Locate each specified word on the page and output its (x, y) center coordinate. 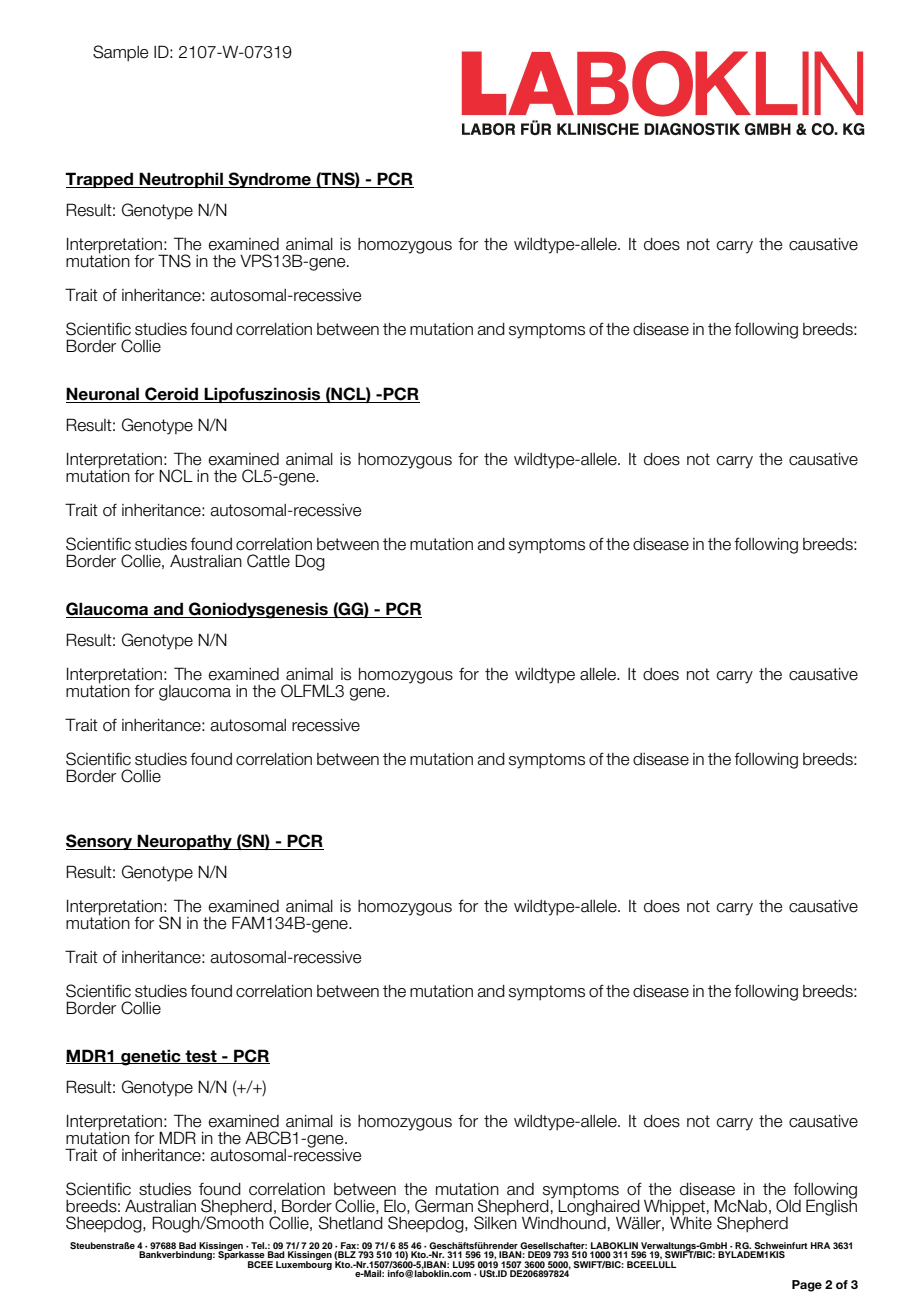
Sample (120, 53)
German (444, 1206)
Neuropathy (185, 842)
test (201, 1057)
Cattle (268, 561)
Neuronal (103, 395)
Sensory (100, 842)
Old (788, 1206)
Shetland (351, 1223)
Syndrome (269, 180)
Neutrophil (181, 180)
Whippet (673, 1208)
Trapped (100, 180)
